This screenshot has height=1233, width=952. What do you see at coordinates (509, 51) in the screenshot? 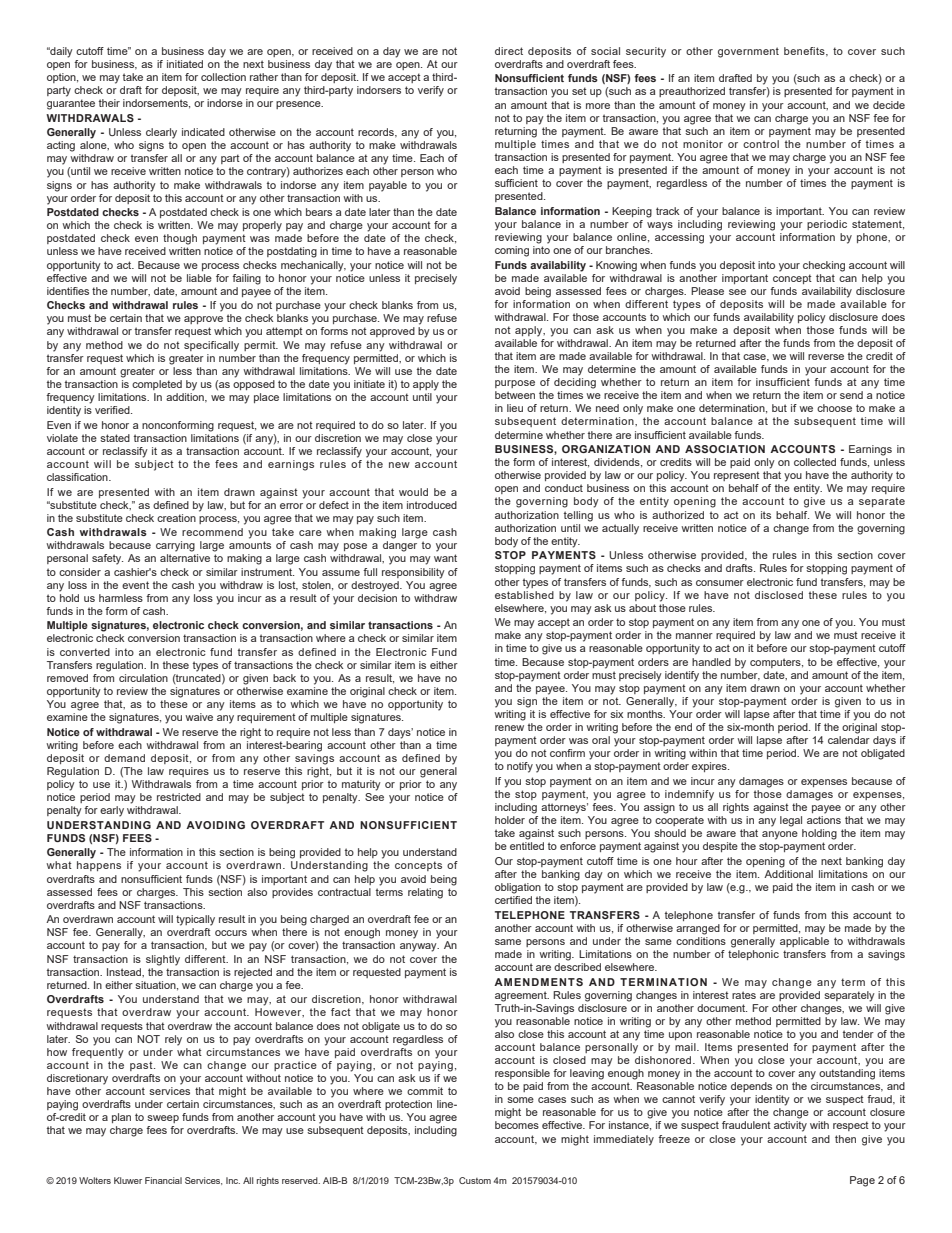
I see `direct` at bounding box center [509, 51].
